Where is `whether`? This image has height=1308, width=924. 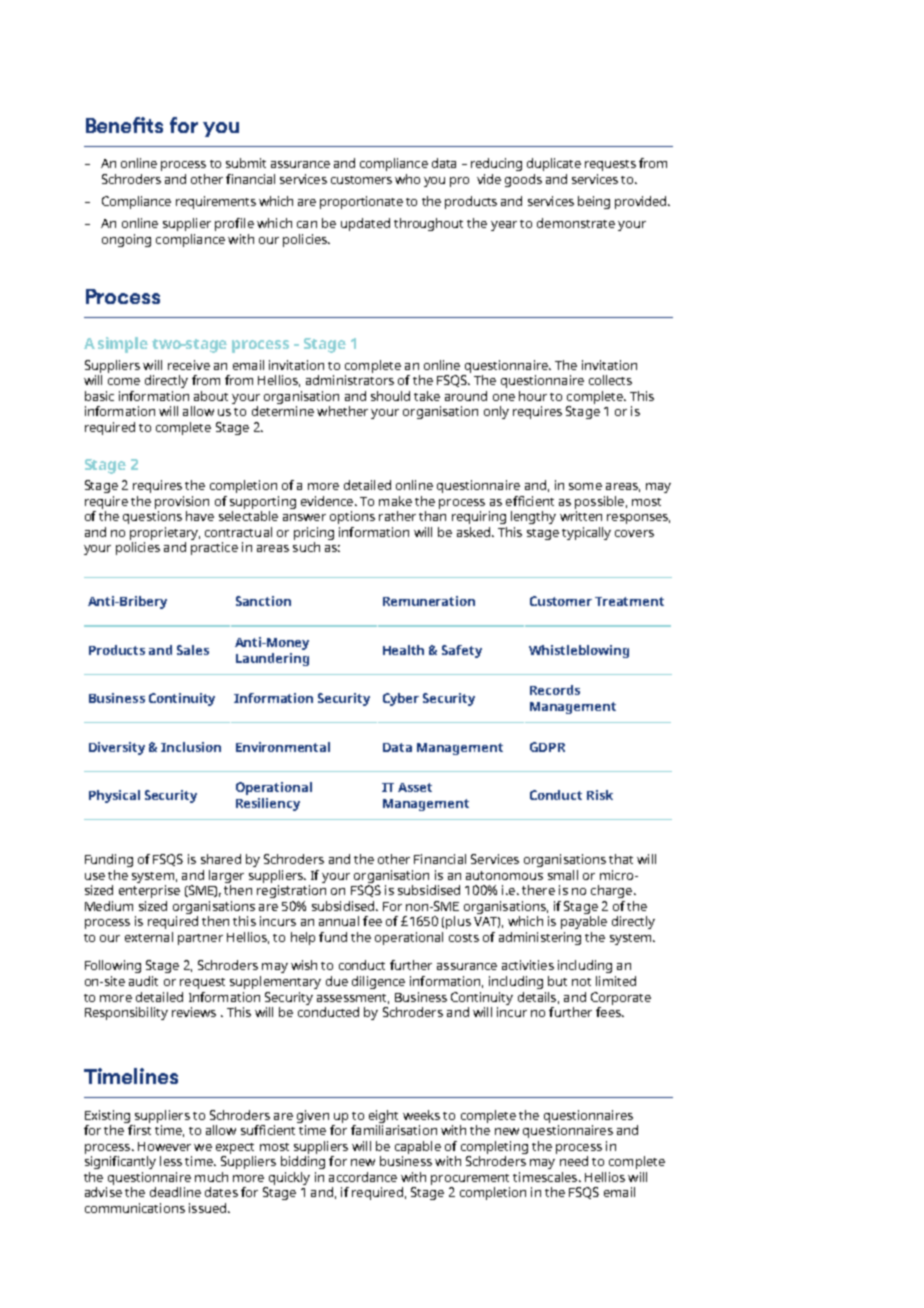
whether is located at coordinates (342, 411).
